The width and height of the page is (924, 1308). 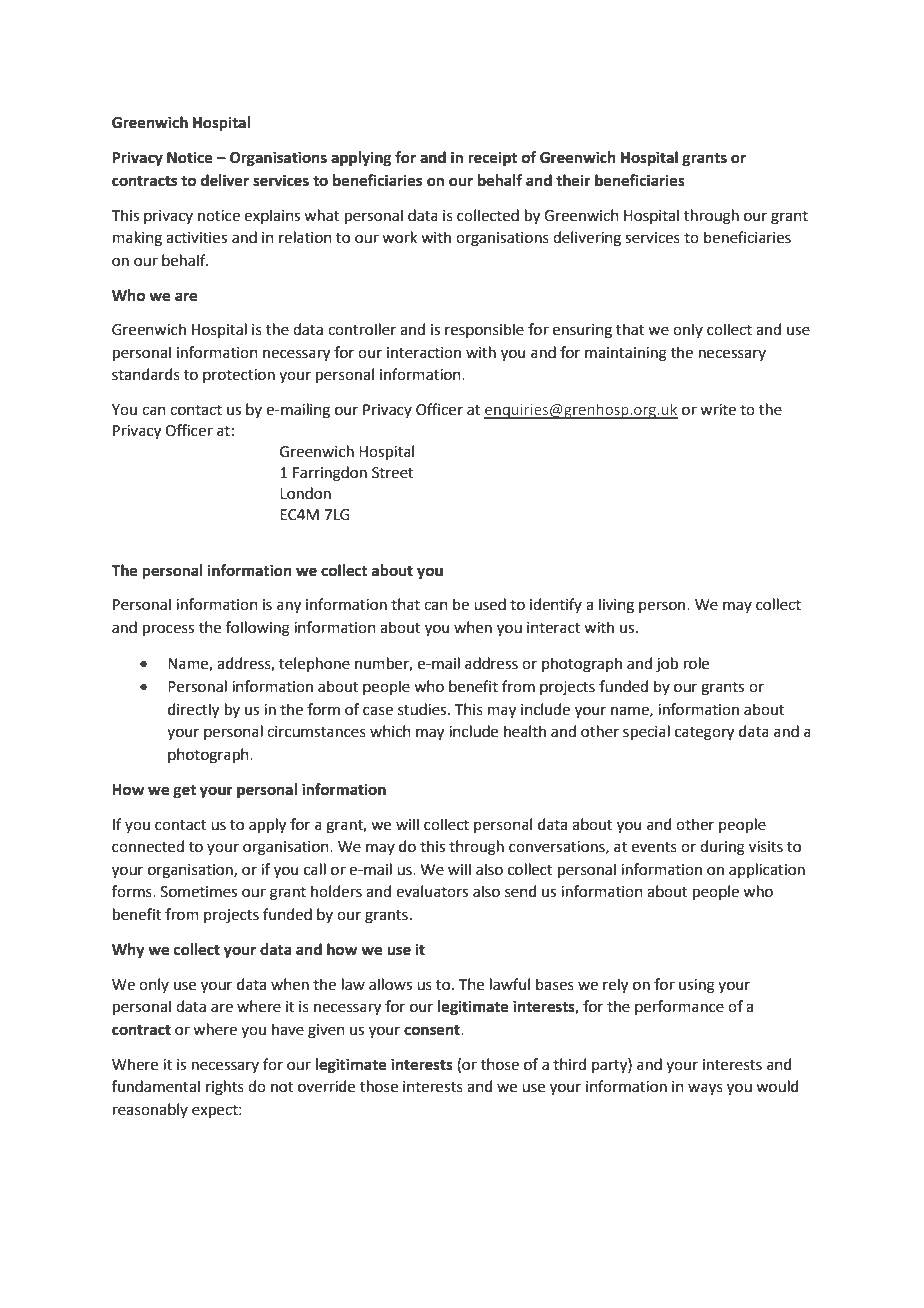 What do you see at coordinates (718, 410) in the page?
I see `write` at bounding box center [718, 410].
